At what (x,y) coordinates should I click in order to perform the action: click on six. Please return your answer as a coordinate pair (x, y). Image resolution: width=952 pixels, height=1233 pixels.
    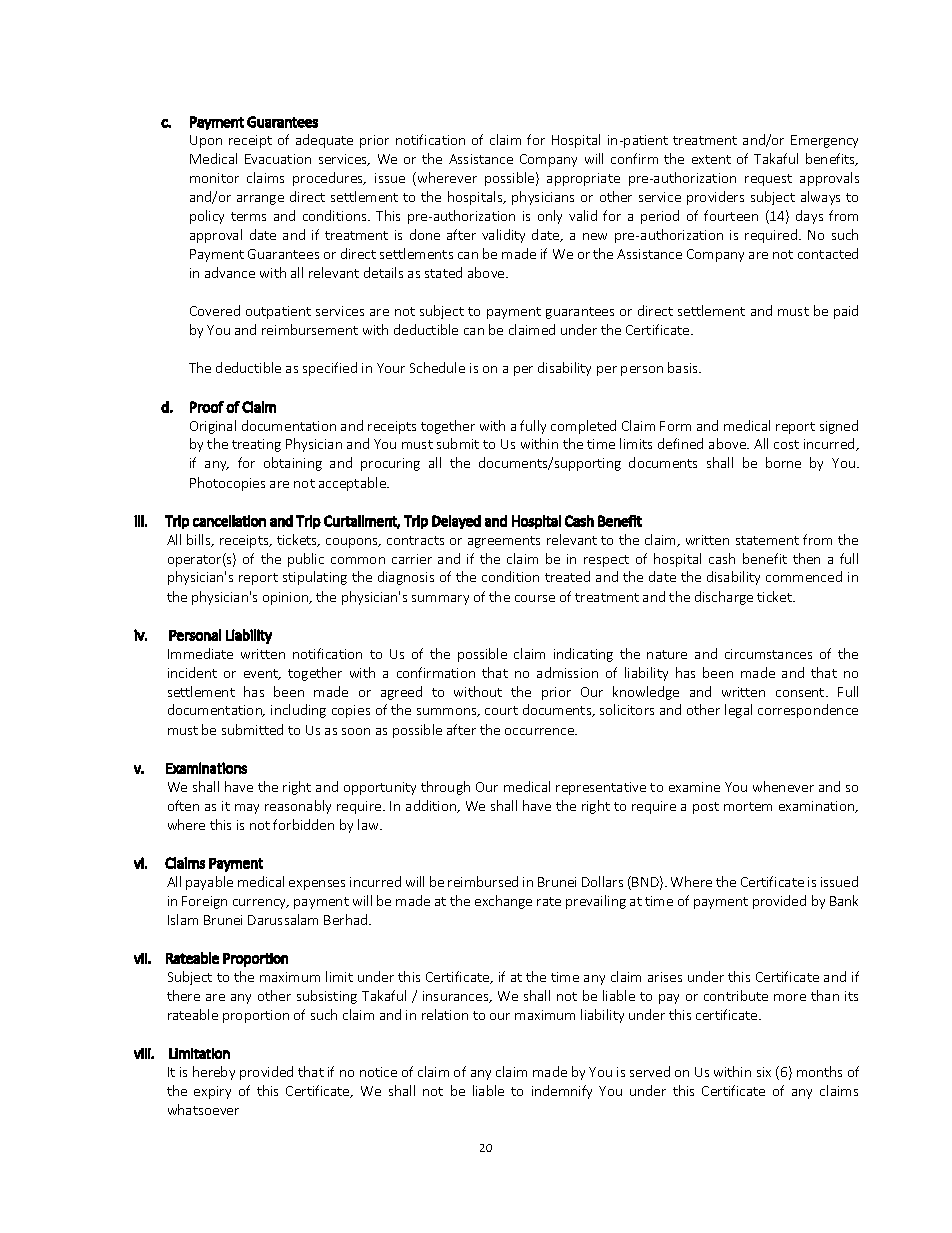
    Looking at the image, I should click on (764, 1072).
